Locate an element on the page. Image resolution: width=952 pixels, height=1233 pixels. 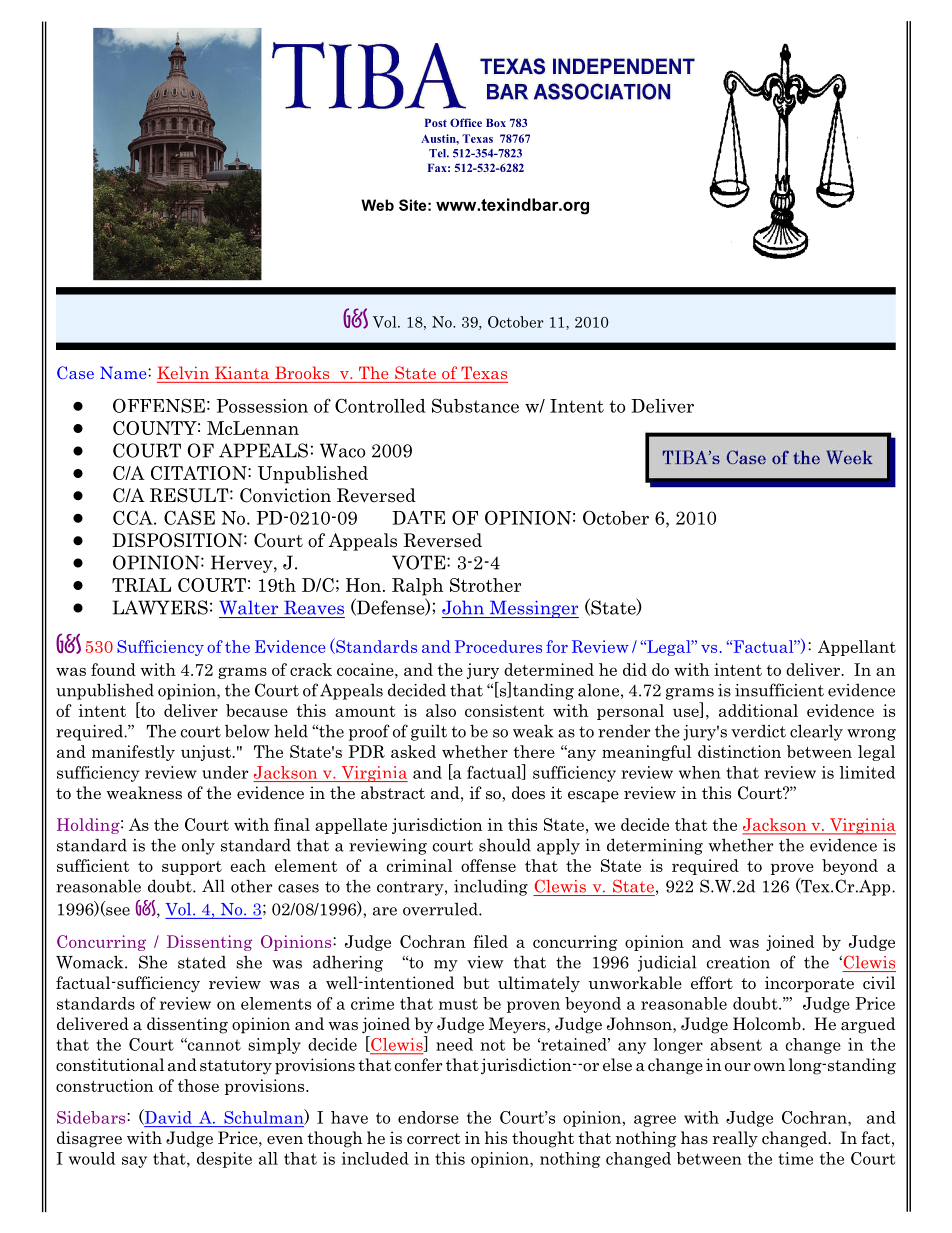
Office is located at coordinates (466, 122).
